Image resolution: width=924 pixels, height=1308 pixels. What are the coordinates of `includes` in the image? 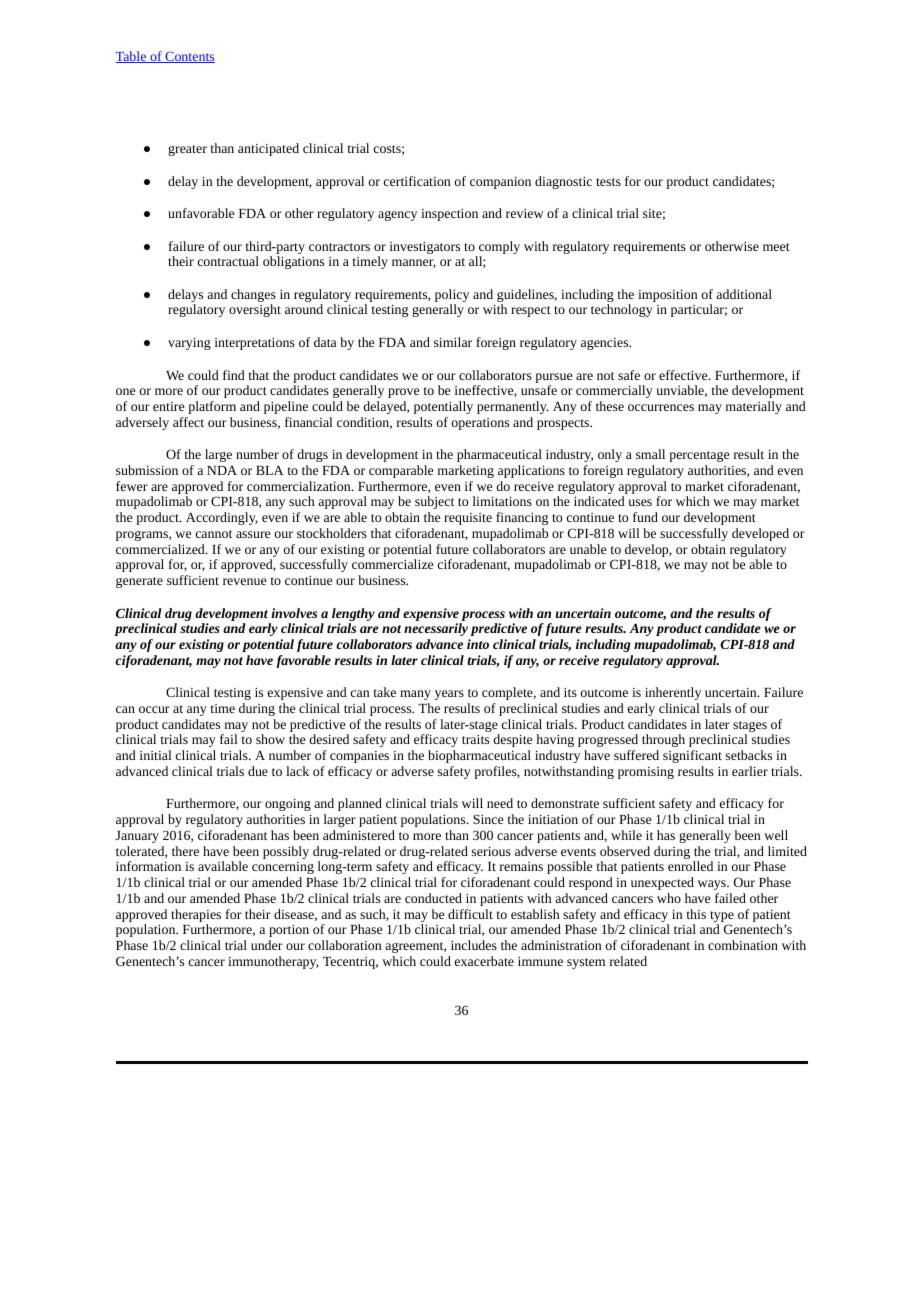 It's located at (474, 945).
